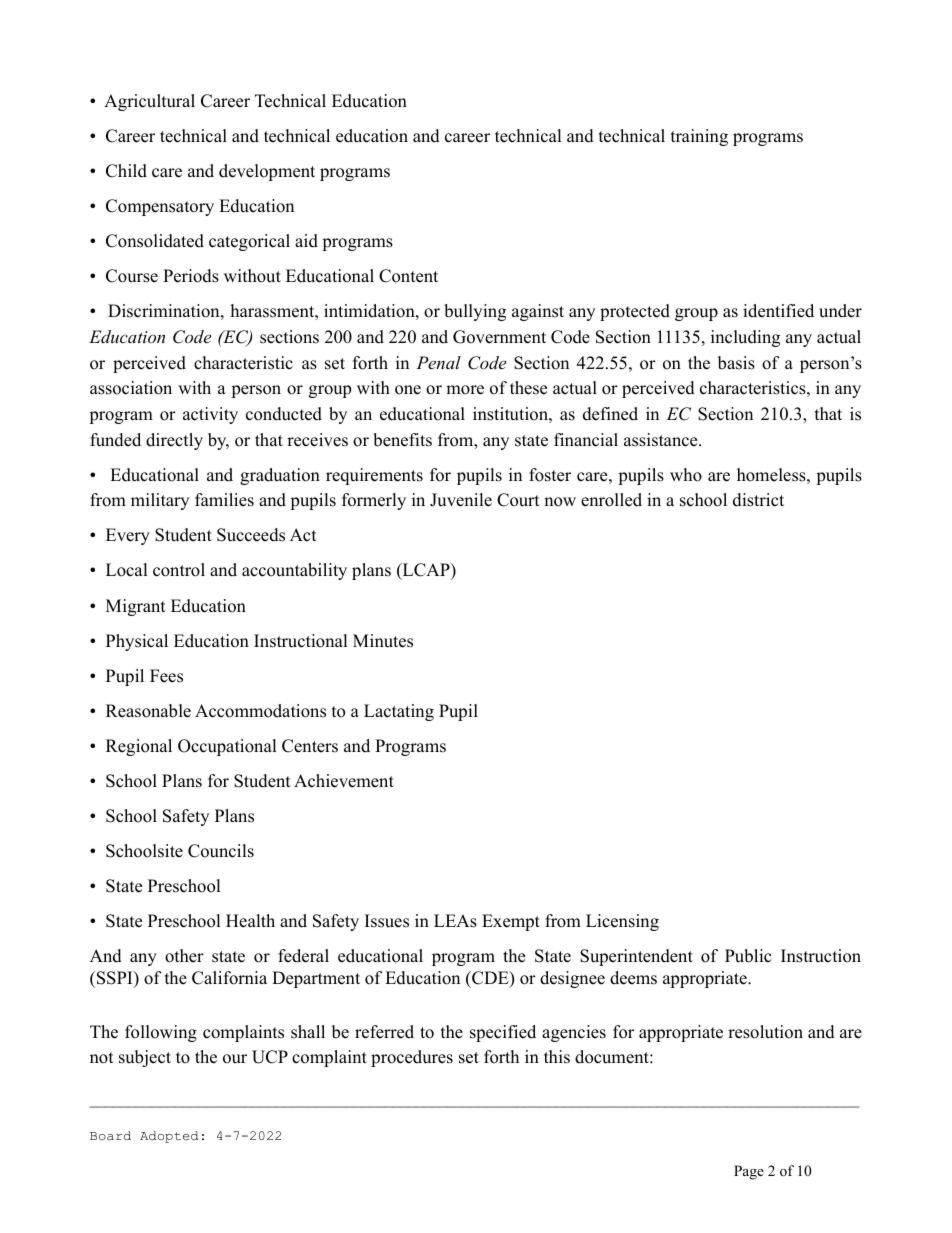 The height and width of the page is (1233, 952). What do you see at coordinates (408, 276) in the page?
I see `Content` at bounding box center [408, 276].
